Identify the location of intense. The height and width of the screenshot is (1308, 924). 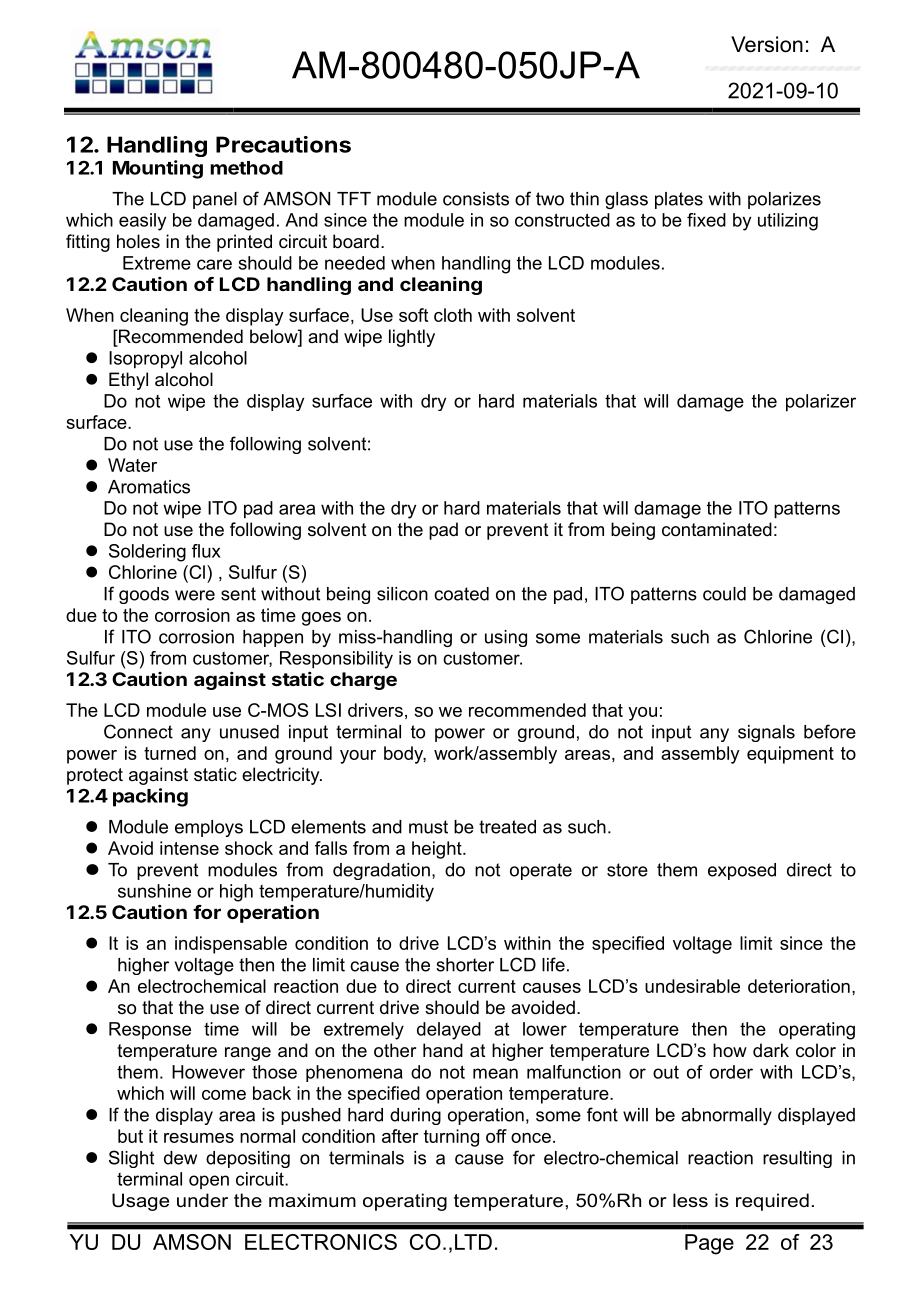
(189, 848).
